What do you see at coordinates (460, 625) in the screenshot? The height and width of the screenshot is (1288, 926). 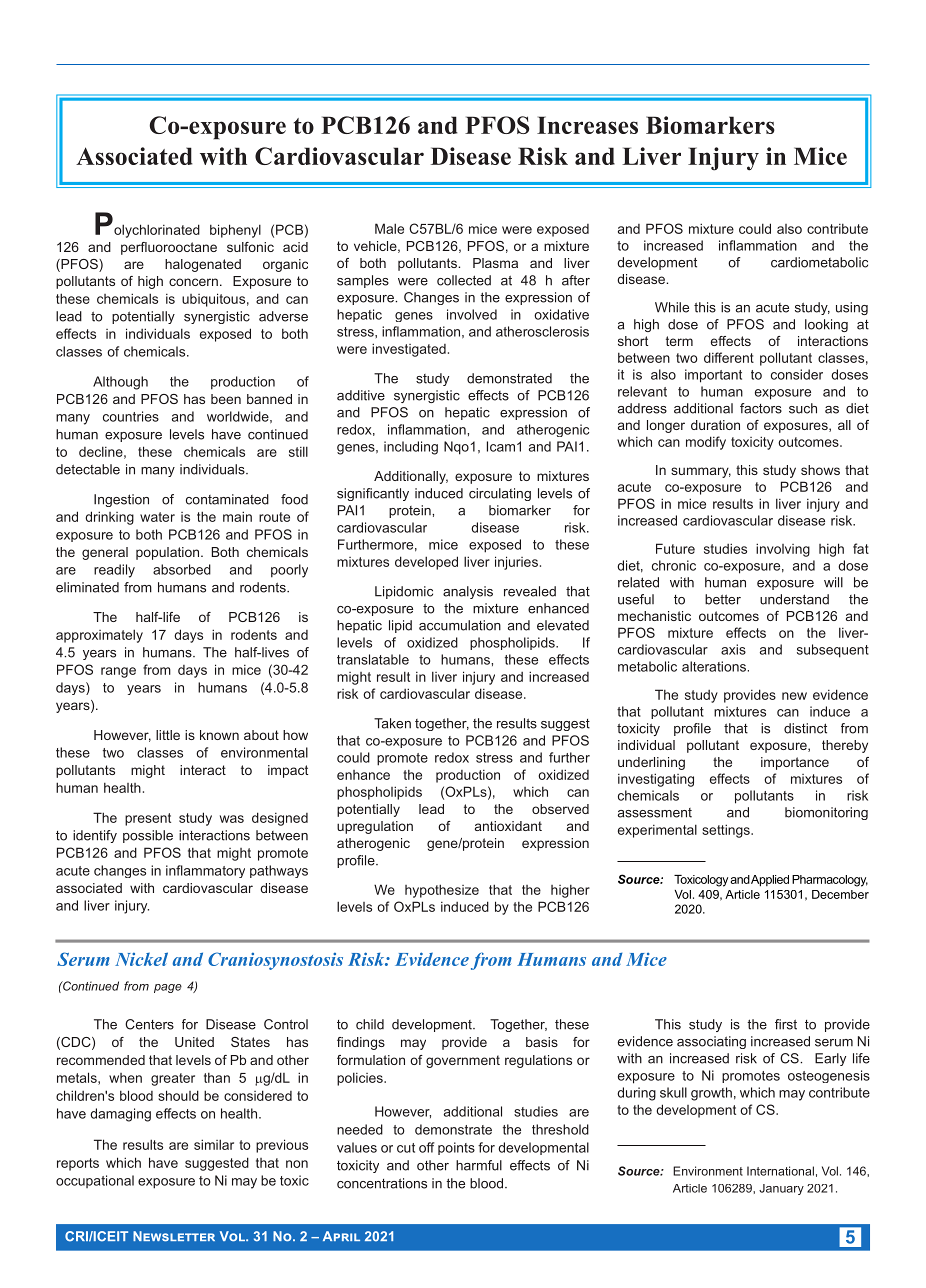 I see `accumulation` at bounding box center [460, 625].
